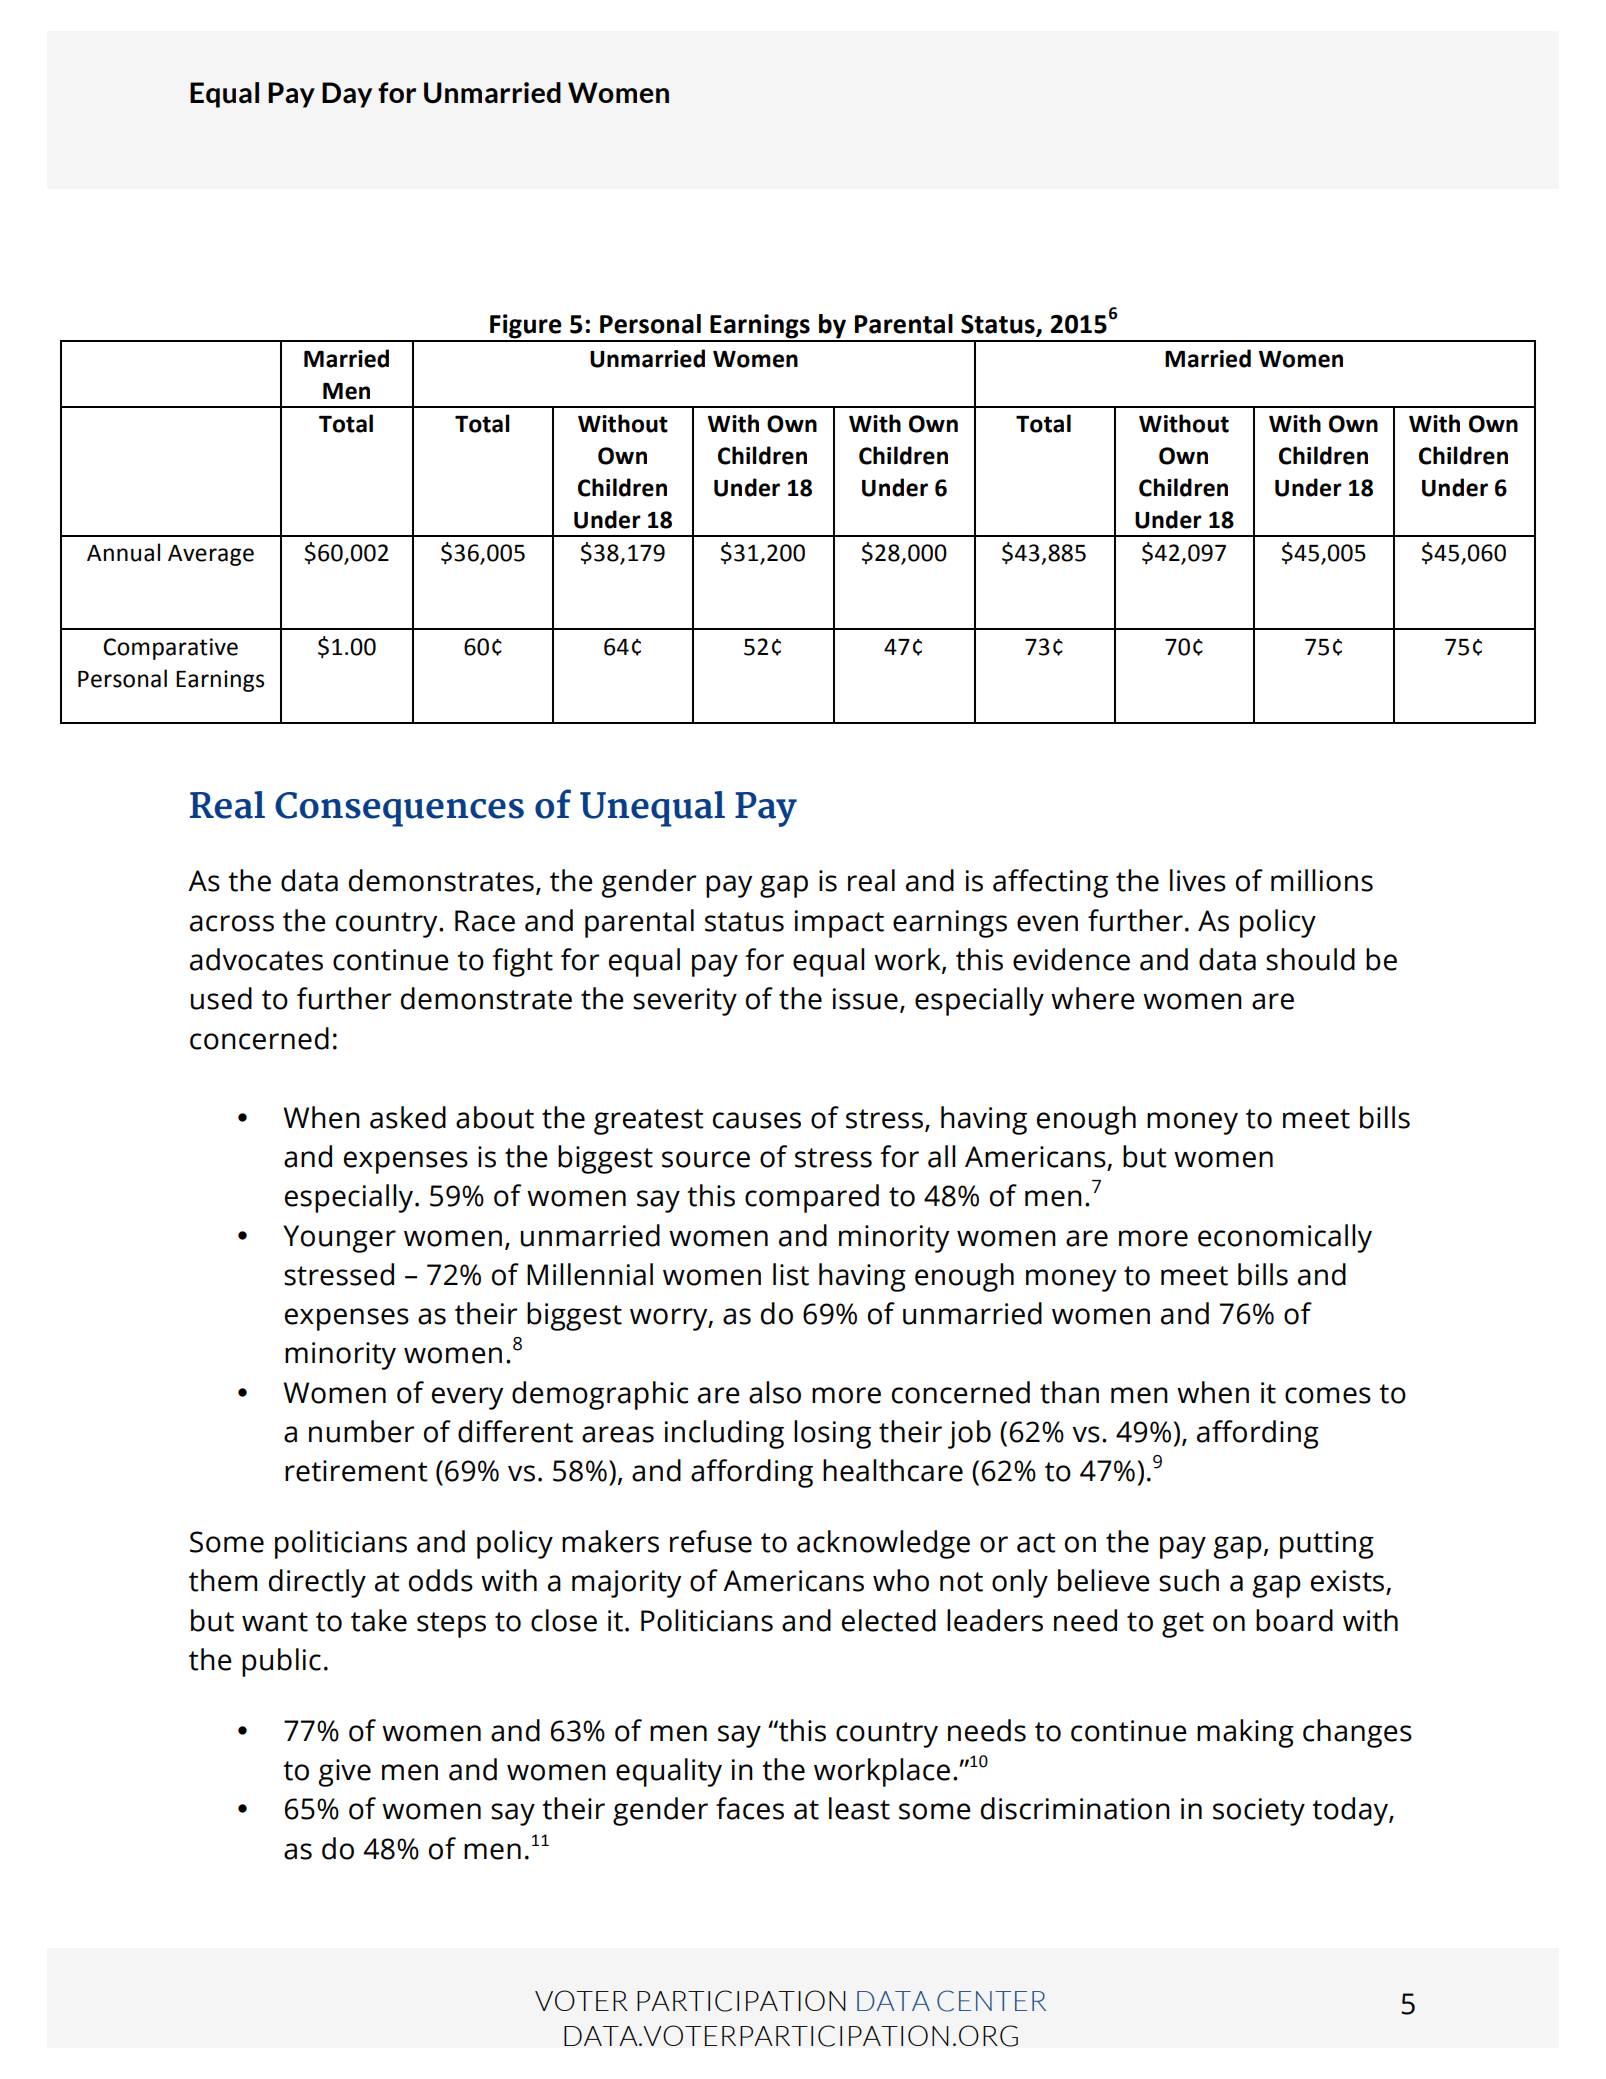 Image resolution: width=1606 pixels, height=2079 pixels. Describe the element at coordinates (399, 809) in the screenshot. I see `Consequences` at that location.
